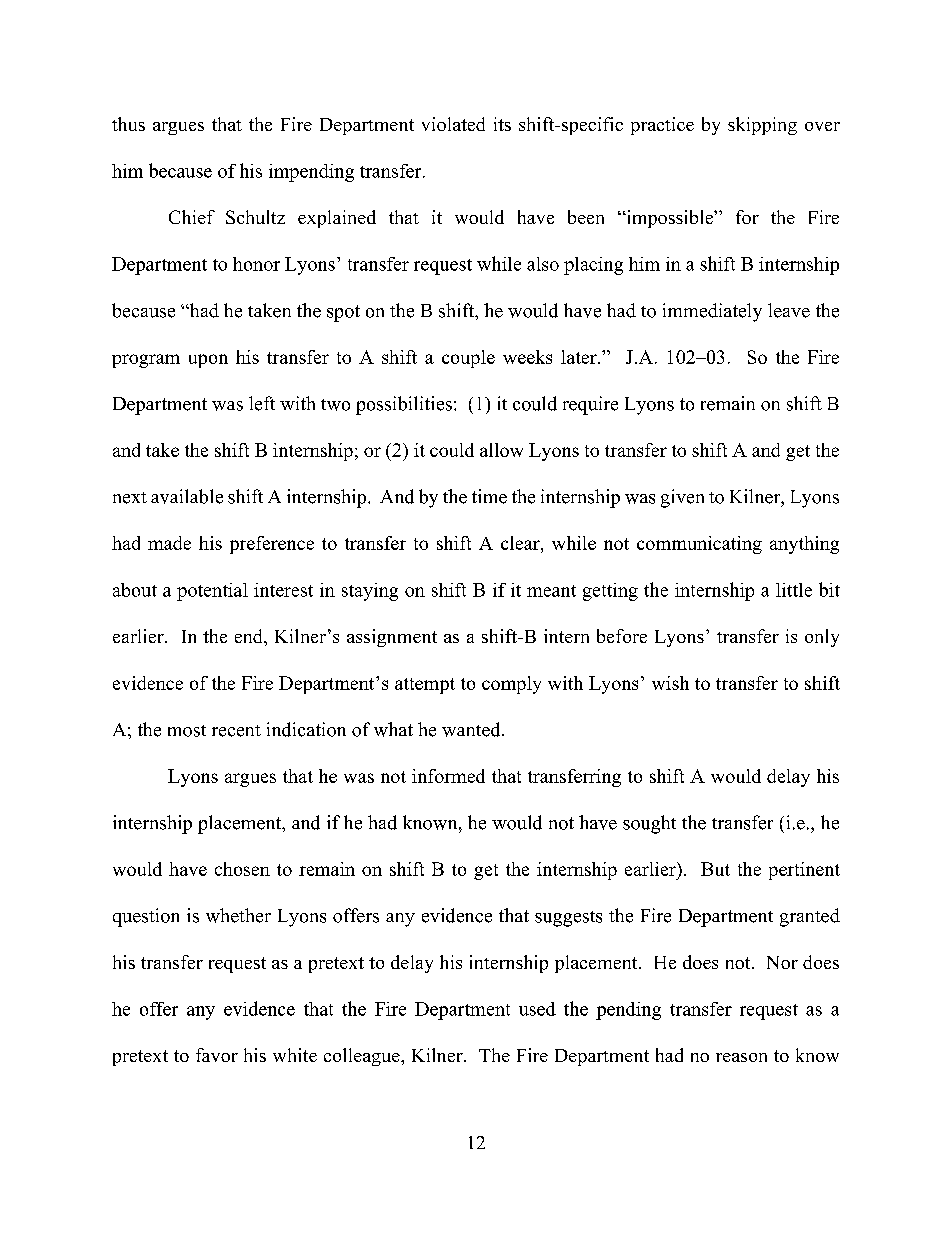 The width and height of the document is (952, 1233). What do you see at coordinates (217, 1055) in the document?
I see `favor` at bounding box center [217, 1055].
